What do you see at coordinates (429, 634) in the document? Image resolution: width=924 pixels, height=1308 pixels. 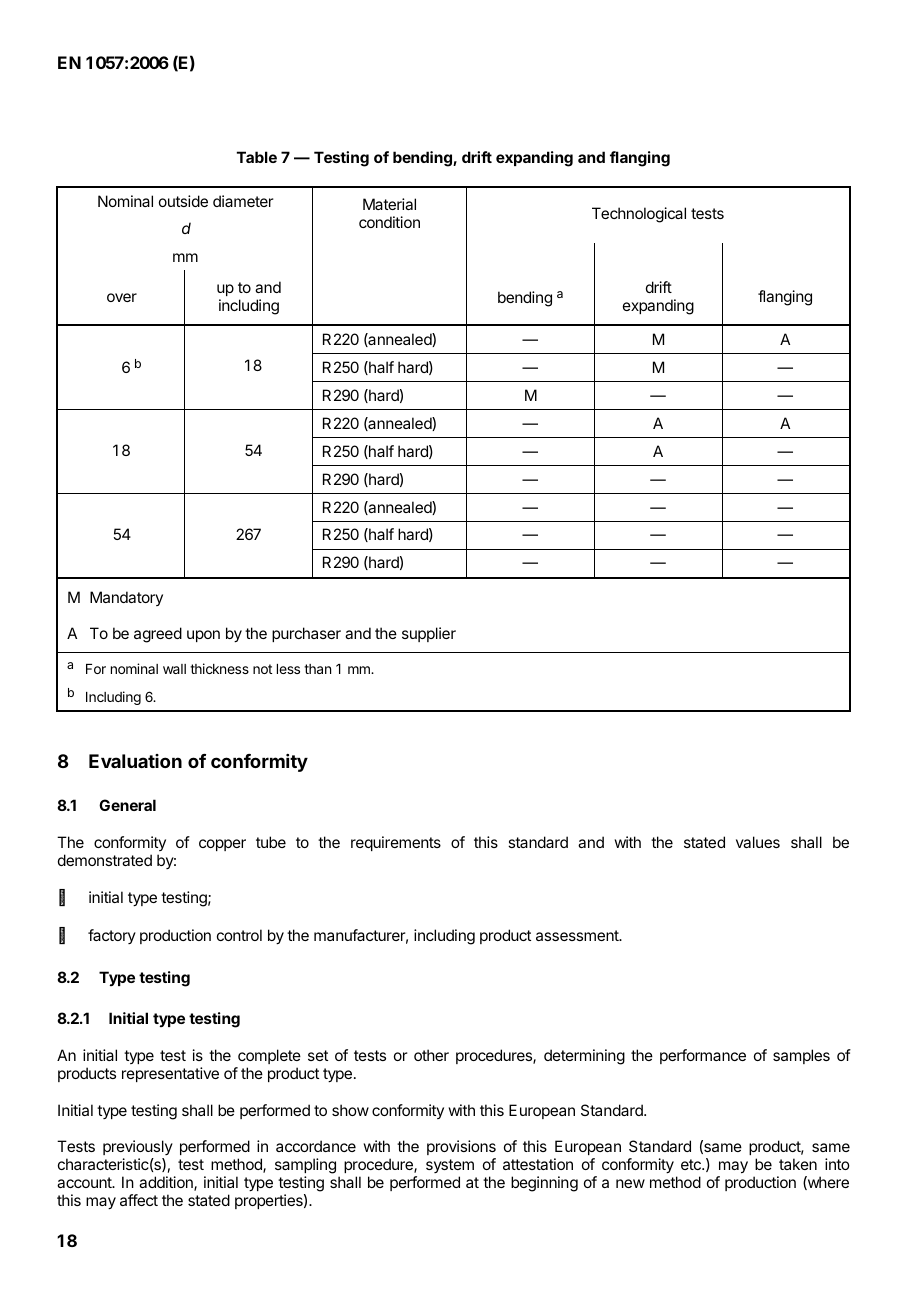 I see `supplier` at bounding box center [429, 634].
